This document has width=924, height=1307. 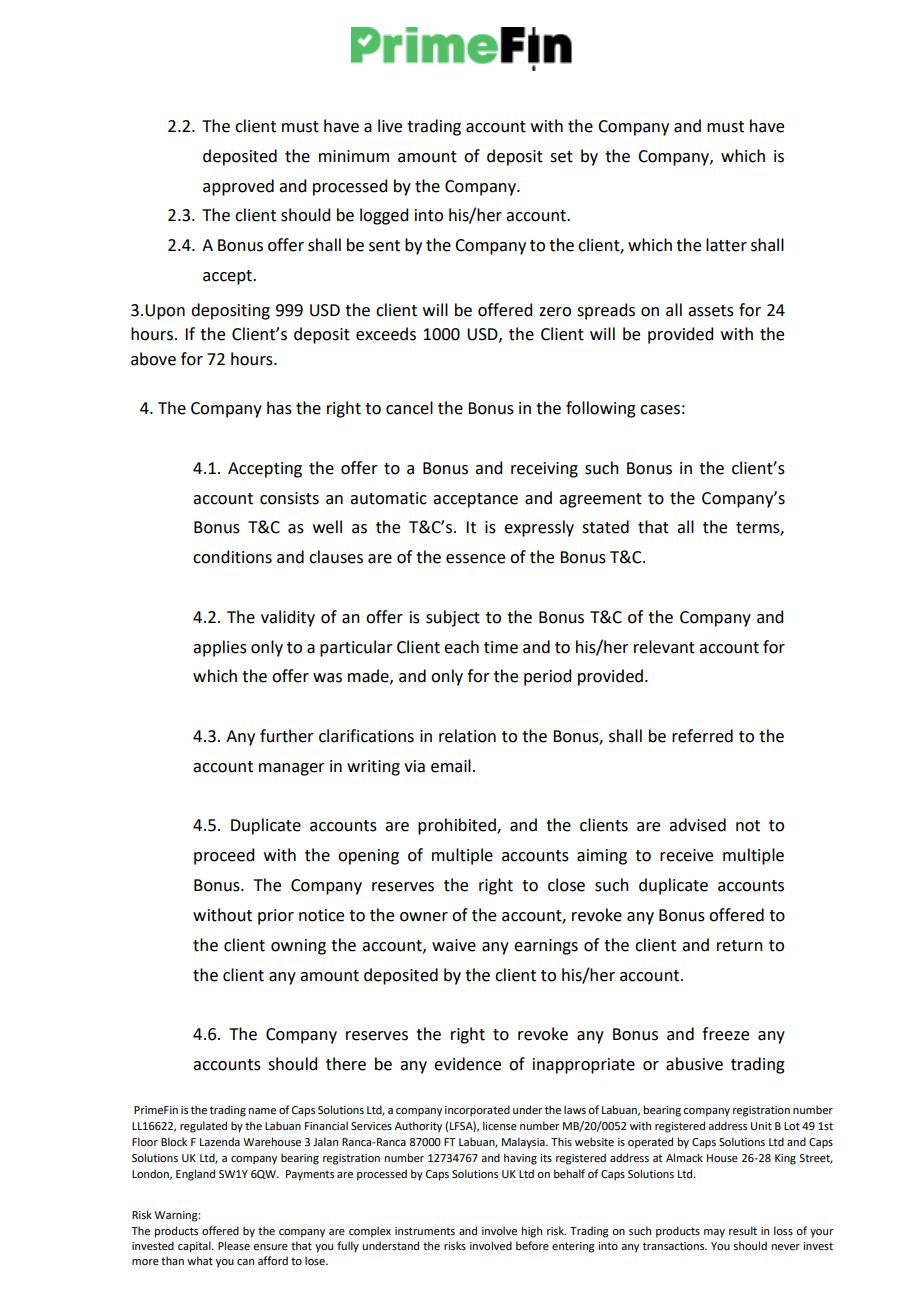 I want to click on stated, so click(x=605, y=527).
